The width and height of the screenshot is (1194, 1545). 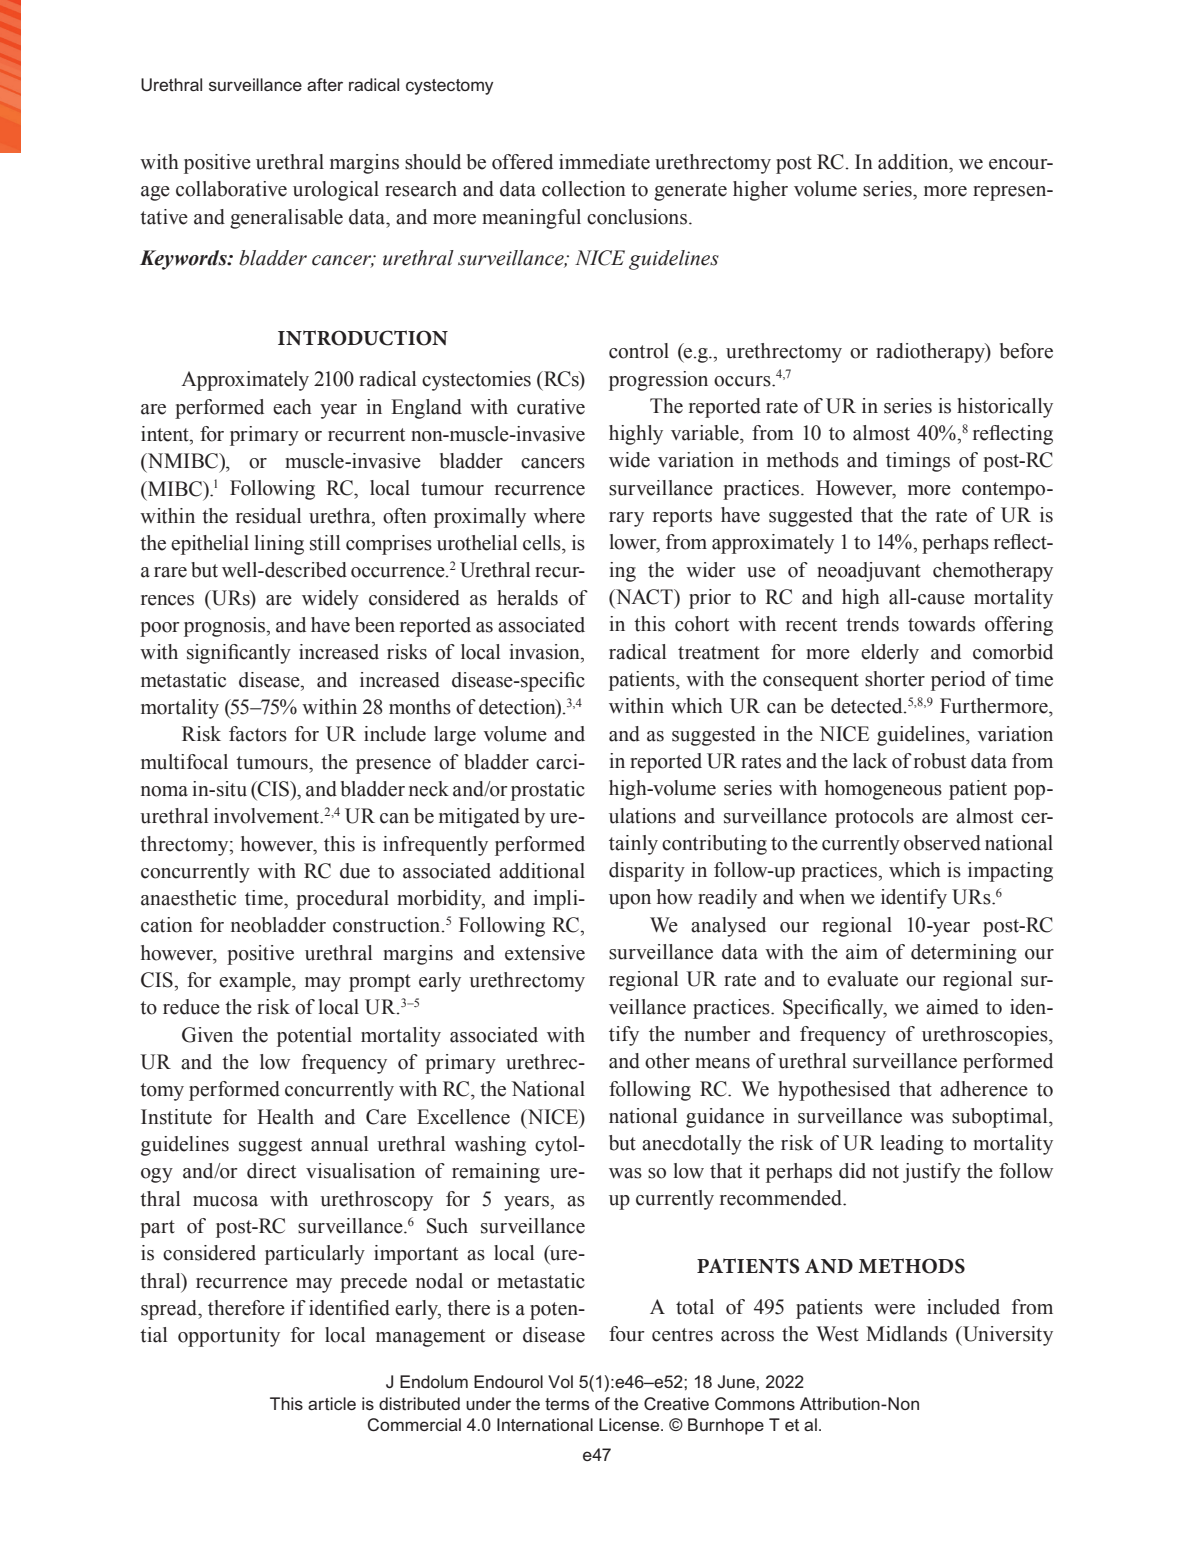 I want to click on article, so click(x=332, y=1403).
